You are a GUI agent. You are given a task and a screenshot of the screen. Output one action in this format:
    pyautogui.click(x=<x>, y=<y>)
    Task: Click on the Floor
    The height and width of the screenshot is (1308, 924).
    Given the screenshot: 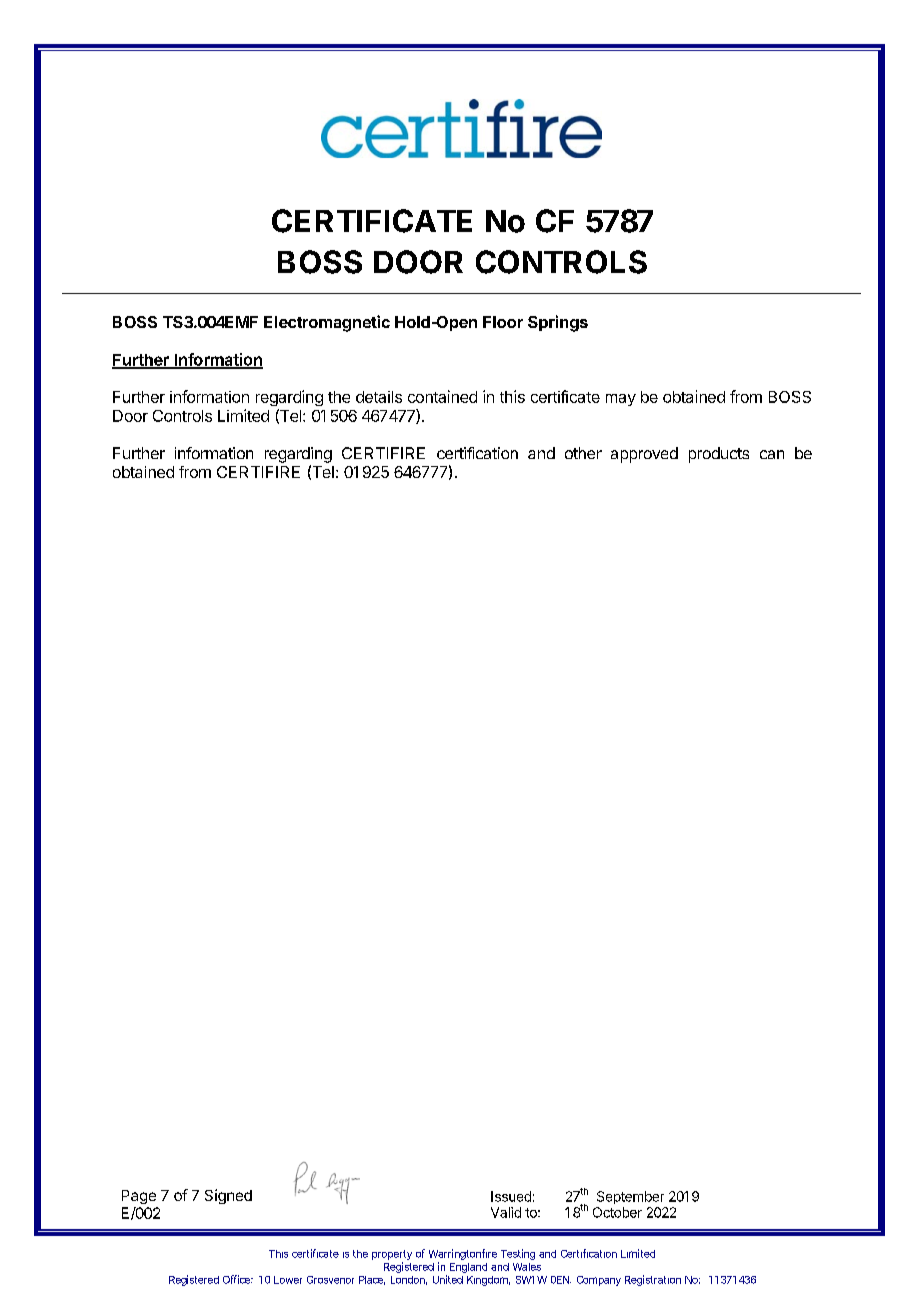 What is the action you would take?
    pyautogui.click(x=503, y=322)
